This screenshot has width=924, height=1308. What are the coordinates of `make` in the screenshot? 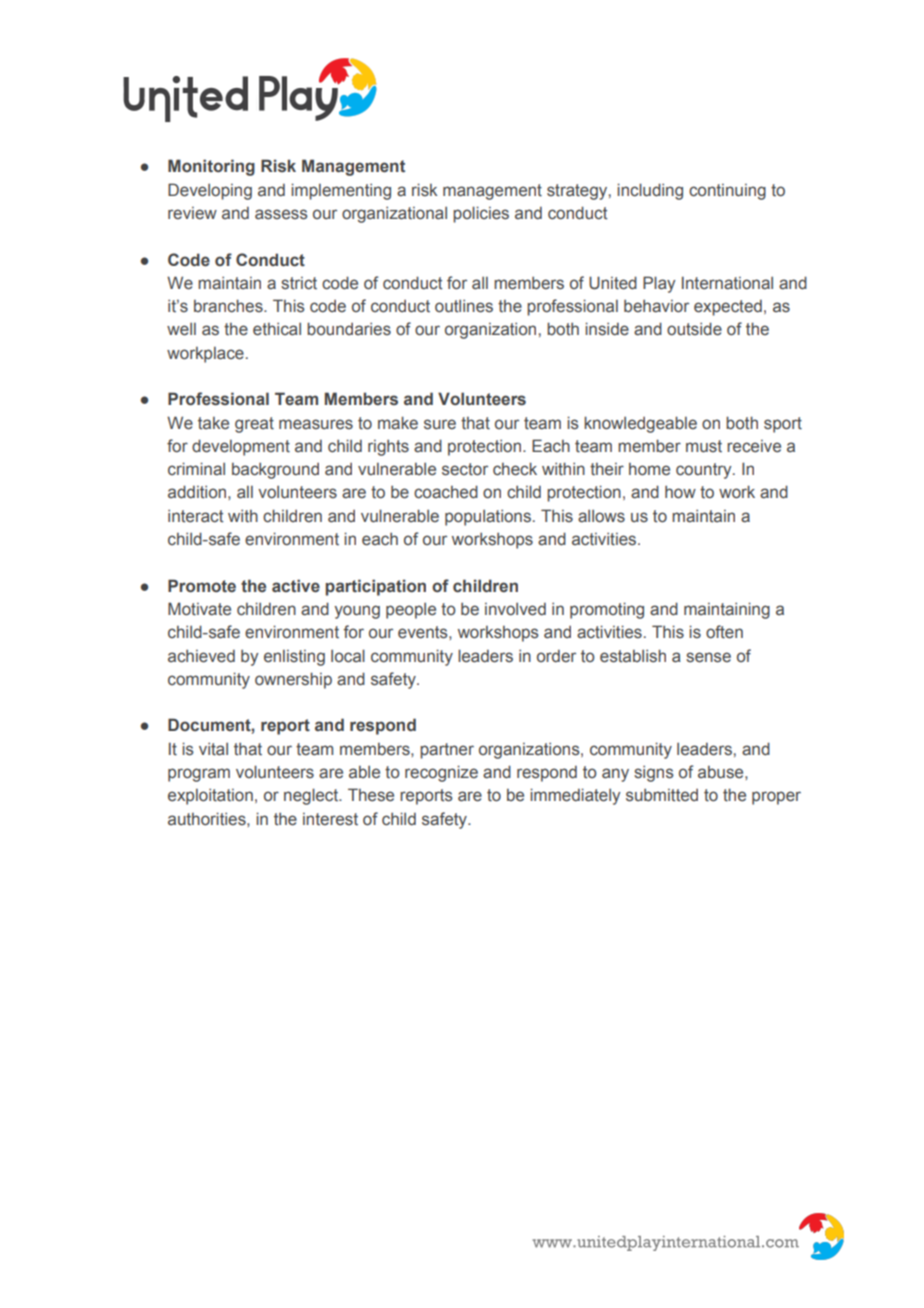 It's located at (398, 423).
